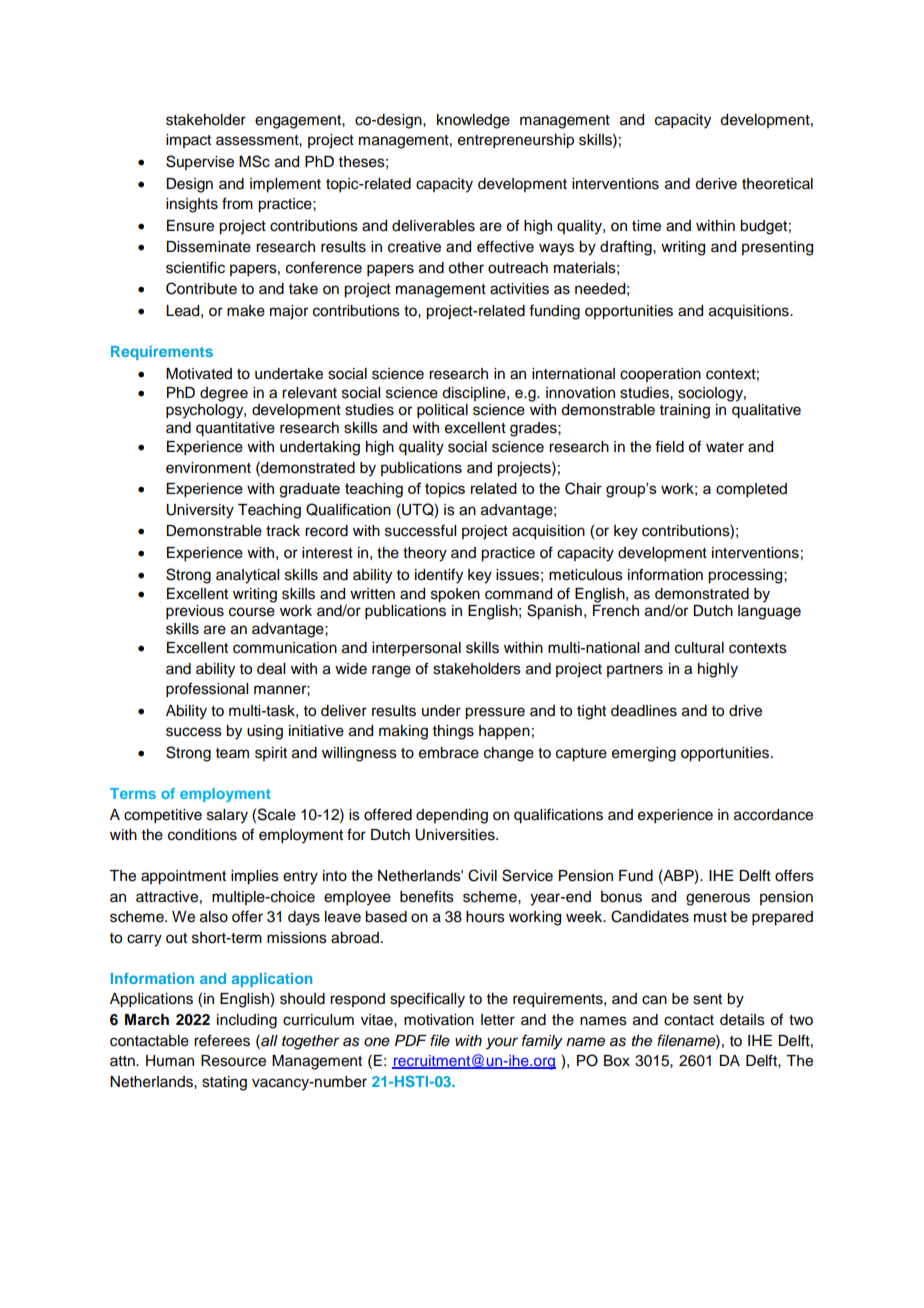  I want to click on previous, so click(195, 612).
